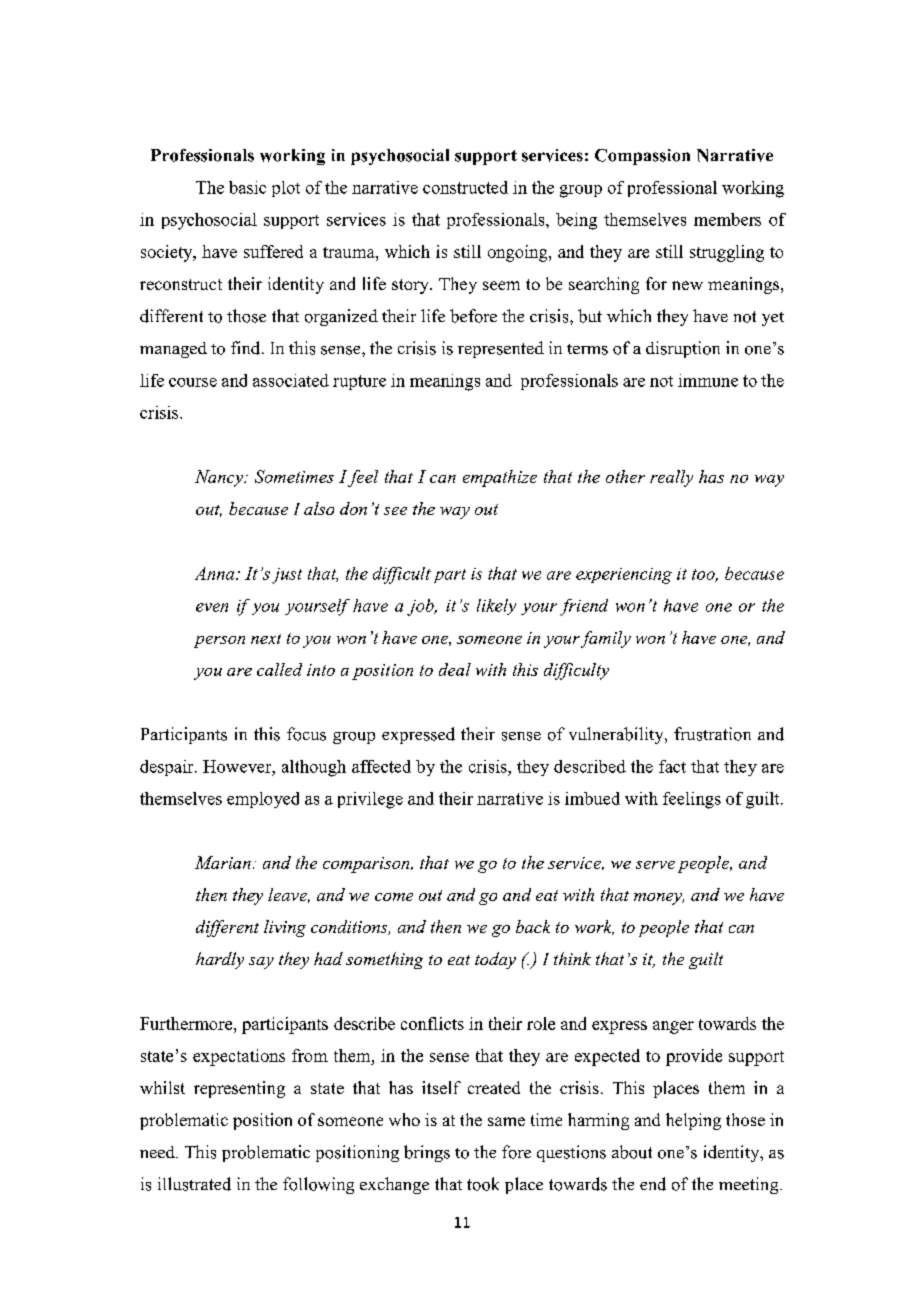 The image size is (924, 1308). I want to click on empathize, so click(500, 478).
